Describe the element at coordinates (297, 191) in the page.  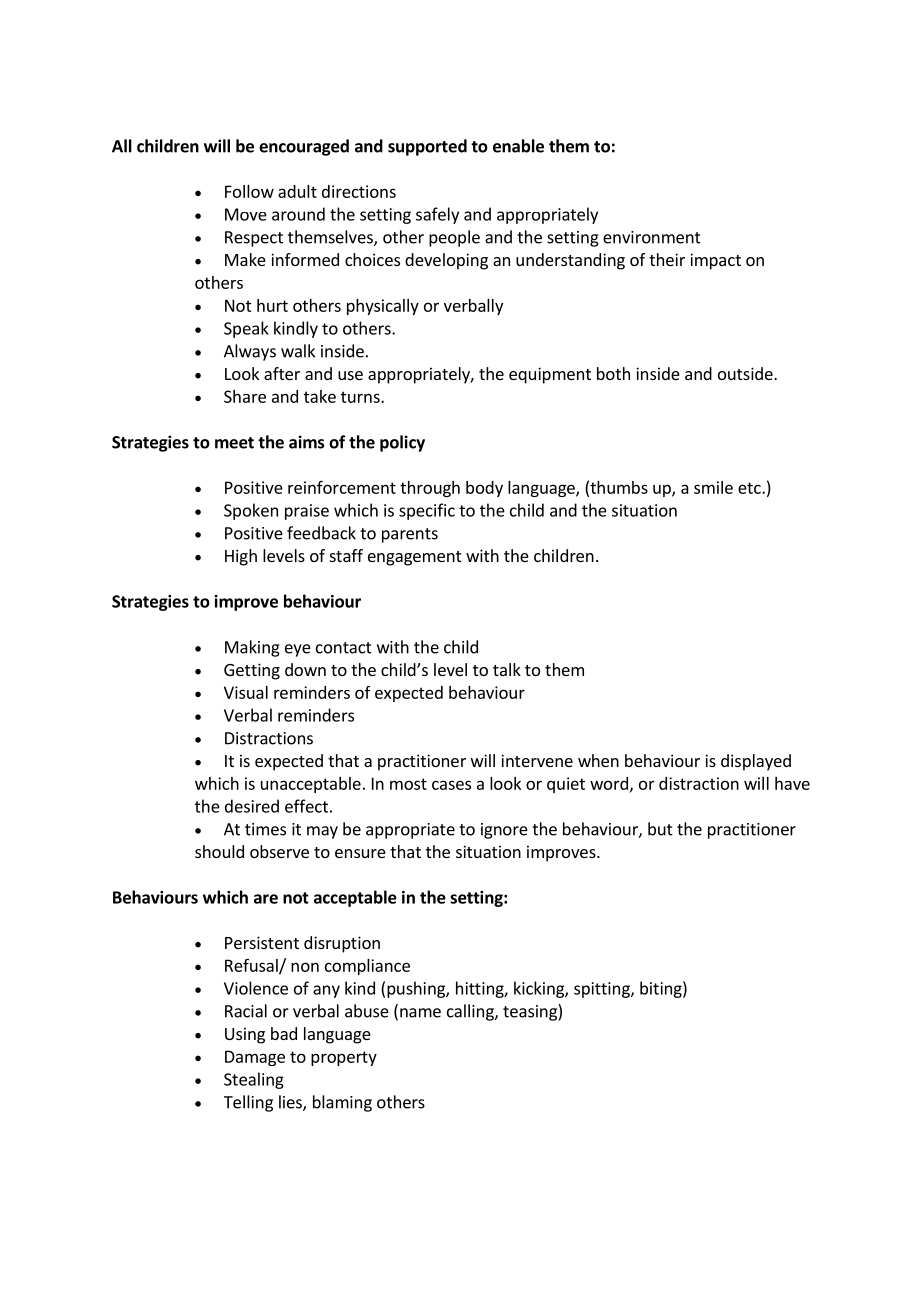
I see `adult` at that location.
